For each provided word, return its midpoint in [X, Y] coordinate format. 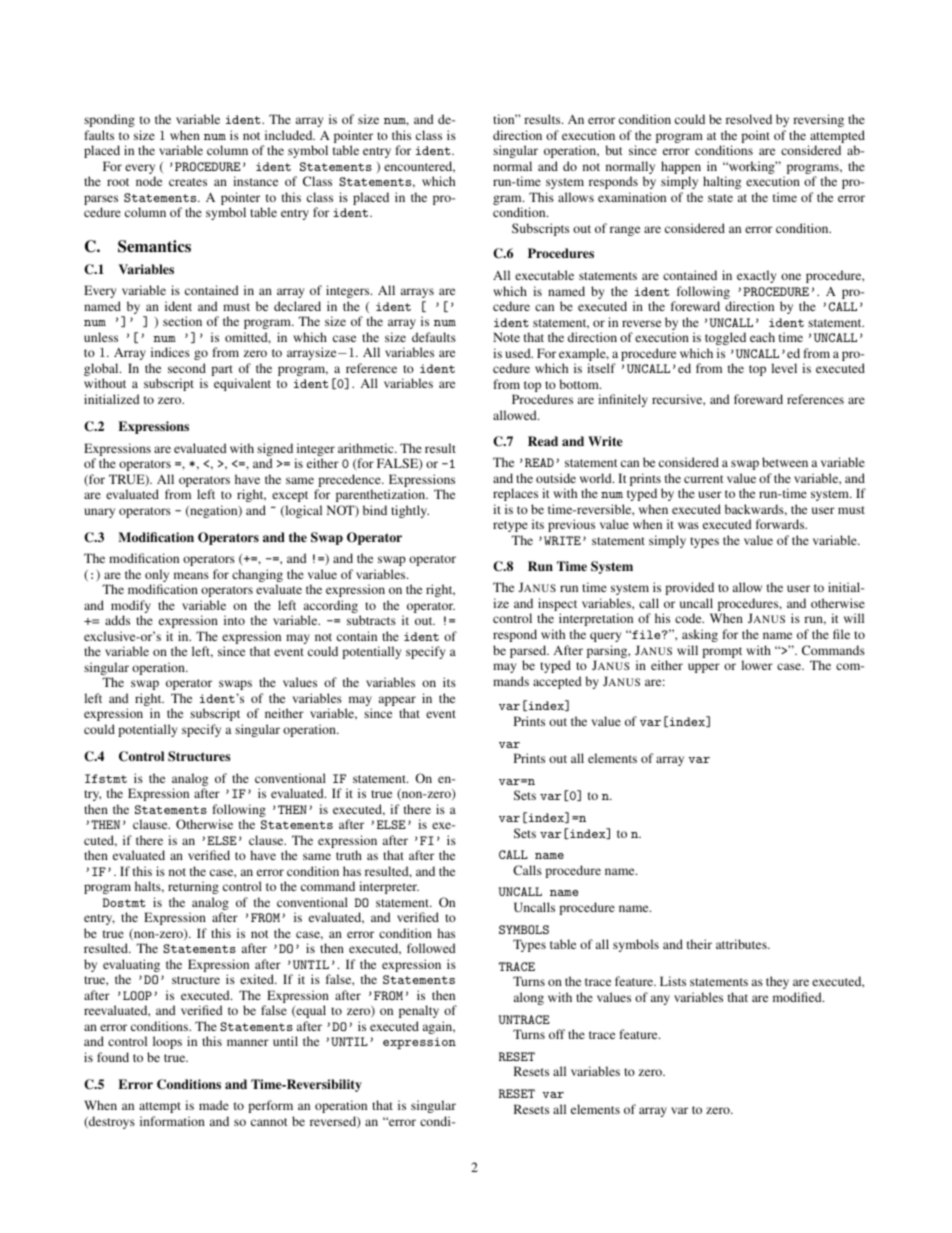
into [234, 620]
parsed [529, 651]
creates [188, 182]
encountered [419, 167]
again [439, 1027]
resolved [749, 119]
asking [700, 635]
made [214, 1105]
